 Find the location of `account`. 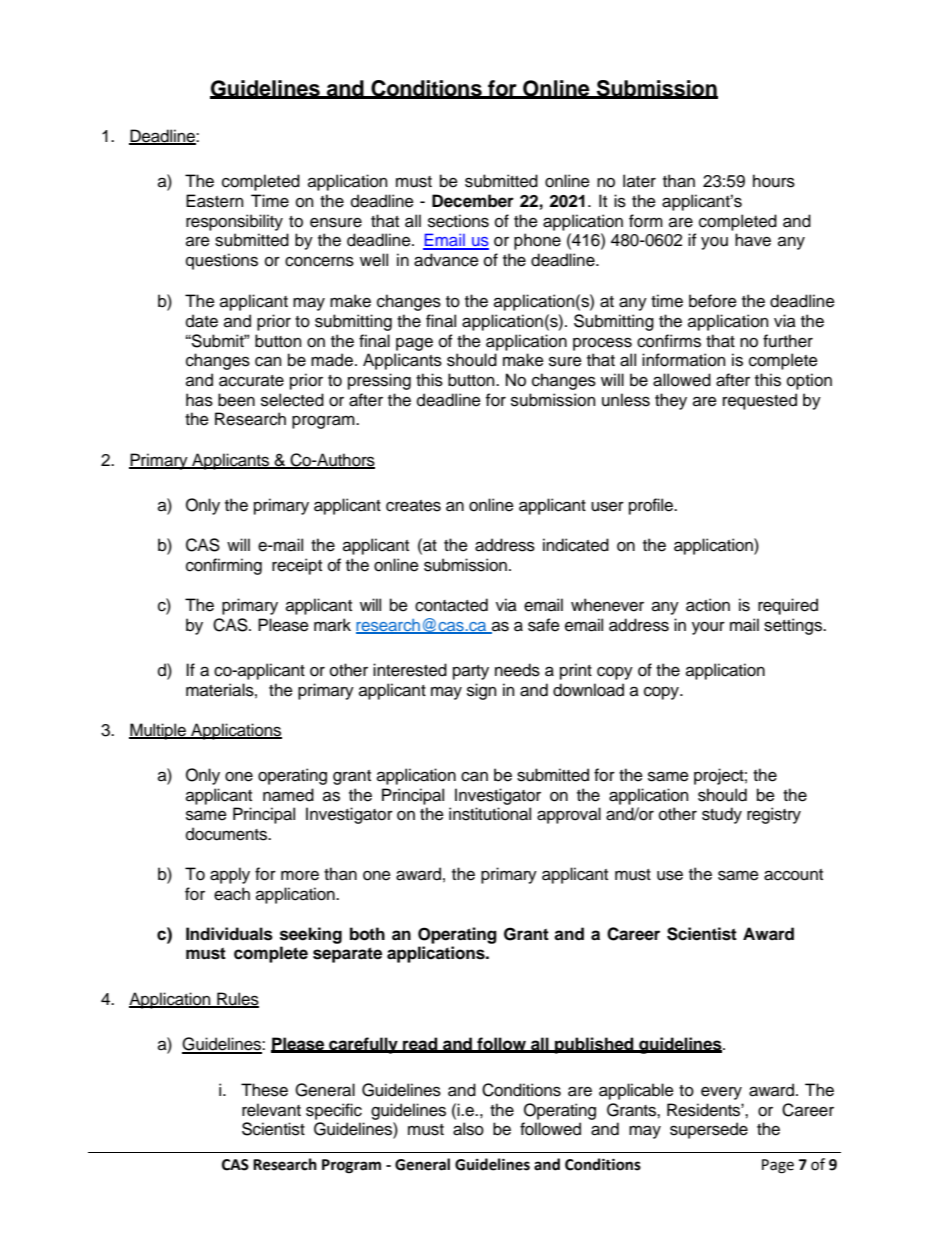

account is located at coordinates (793, 875).
